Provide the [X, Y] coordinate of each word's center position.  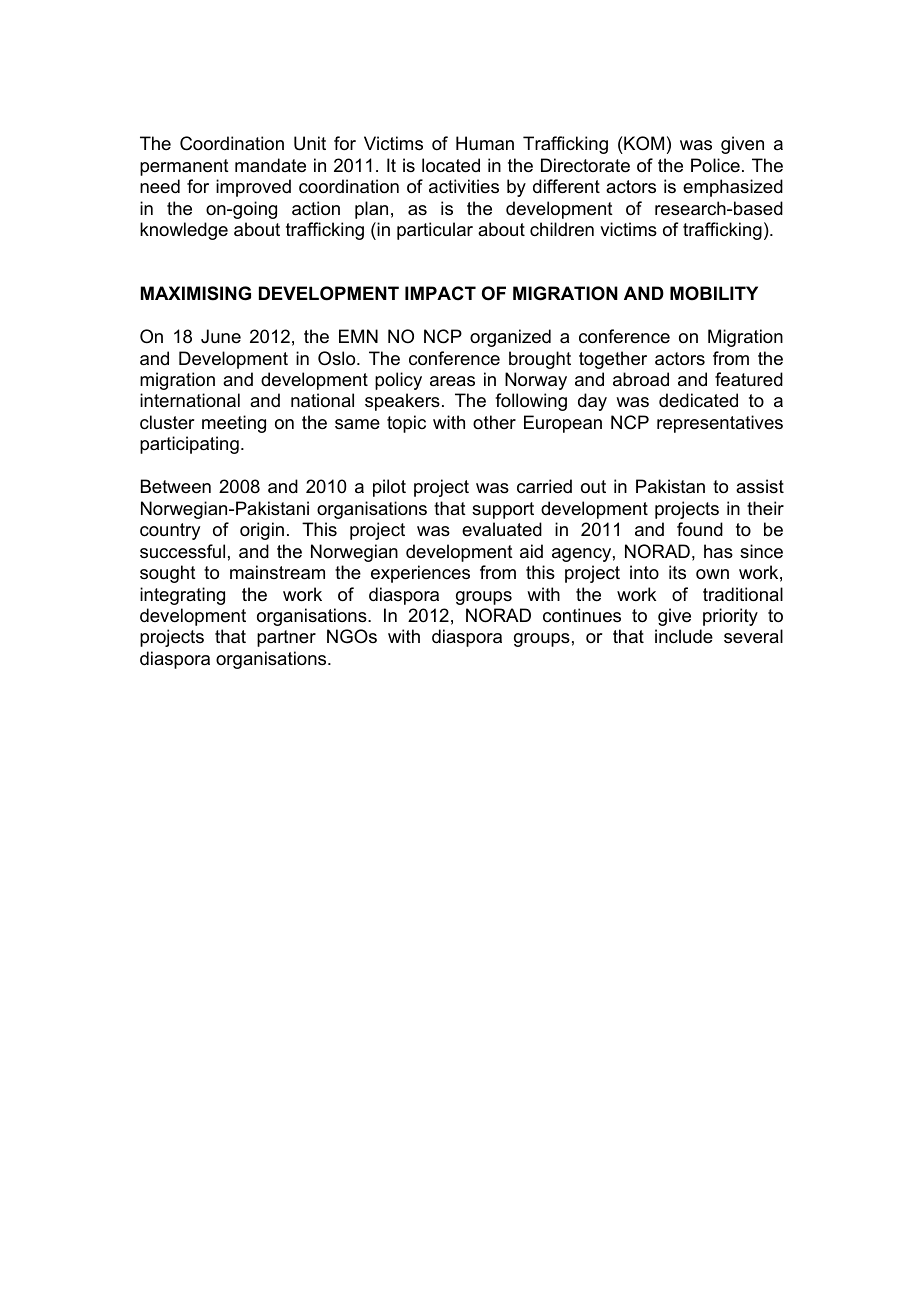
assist [760, 486]
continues [582, 615]
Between [176, 486]
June [221, 336]
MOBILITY [714, 293]
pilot [389, 488]
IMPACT [440, 293]
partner [286, 638]
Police [715, 165]
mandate [270, 165]
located [451, 165]
